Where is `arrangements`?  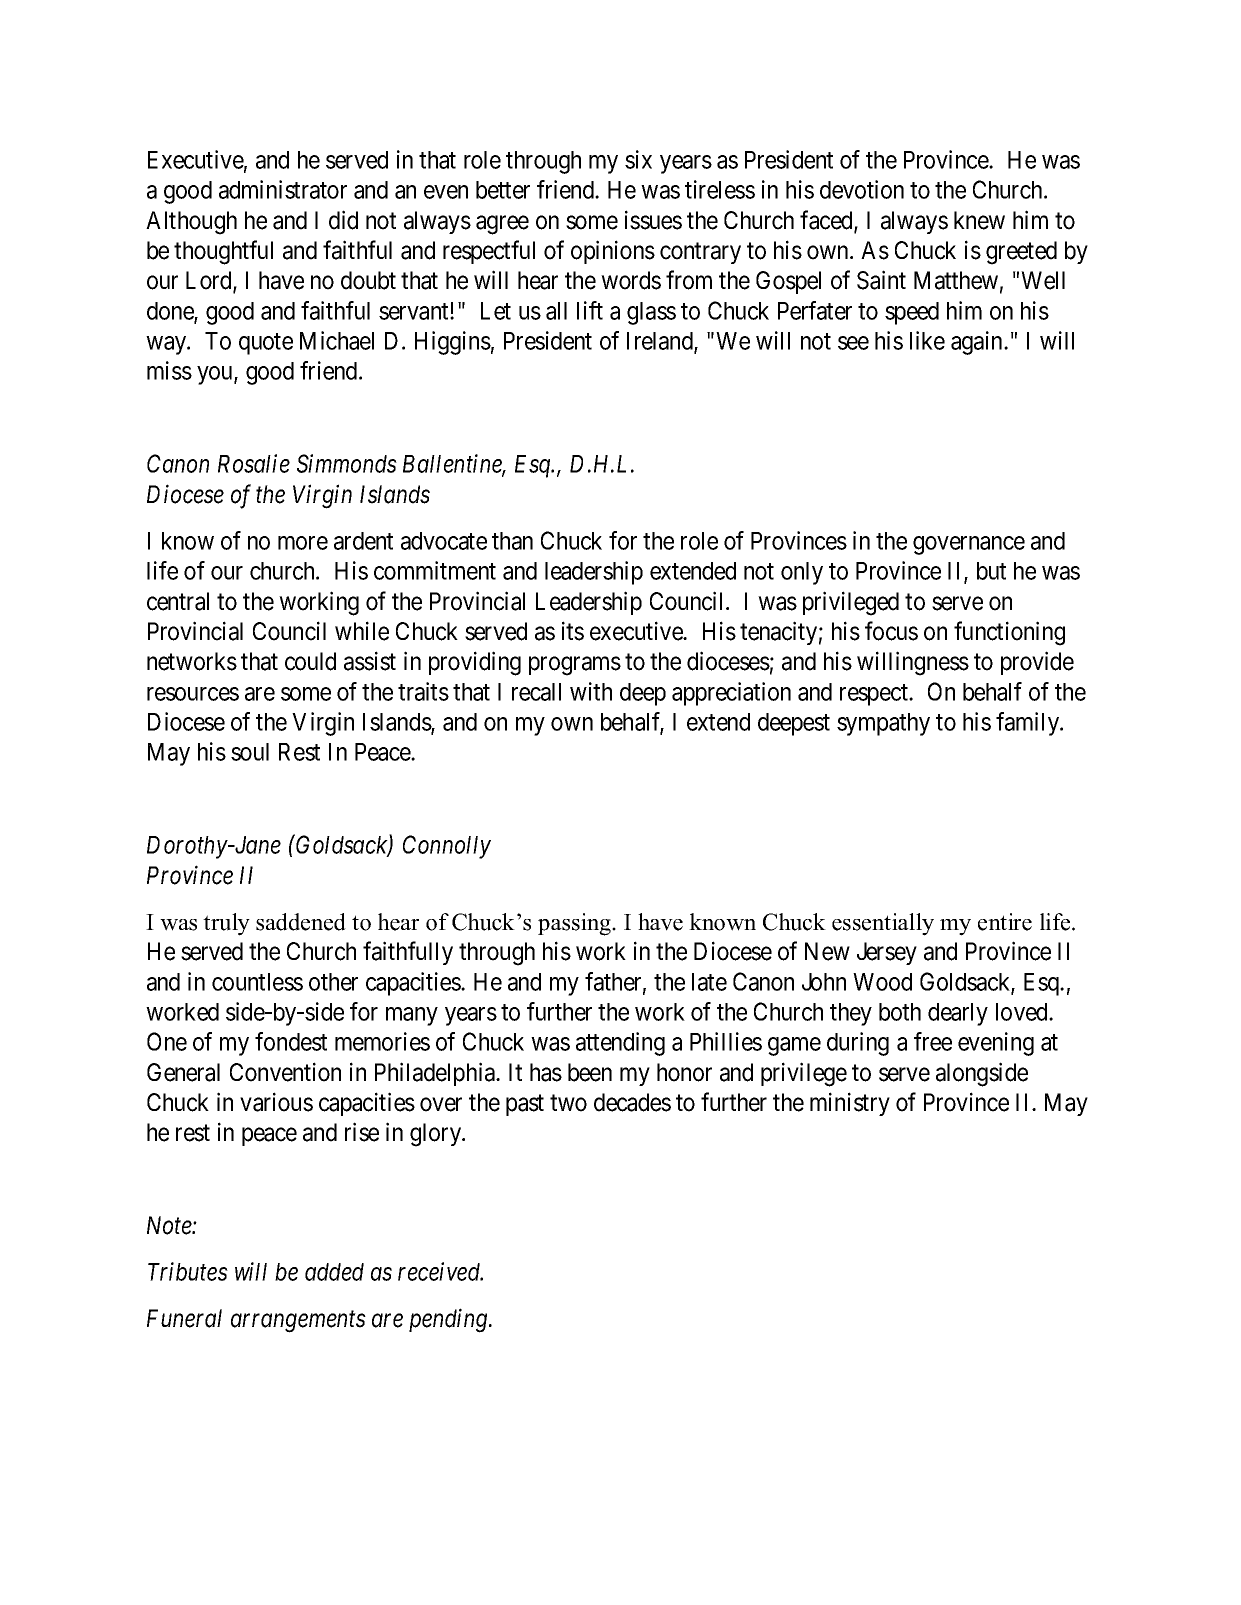
arrangements is located at coordinates (298, 1322).
